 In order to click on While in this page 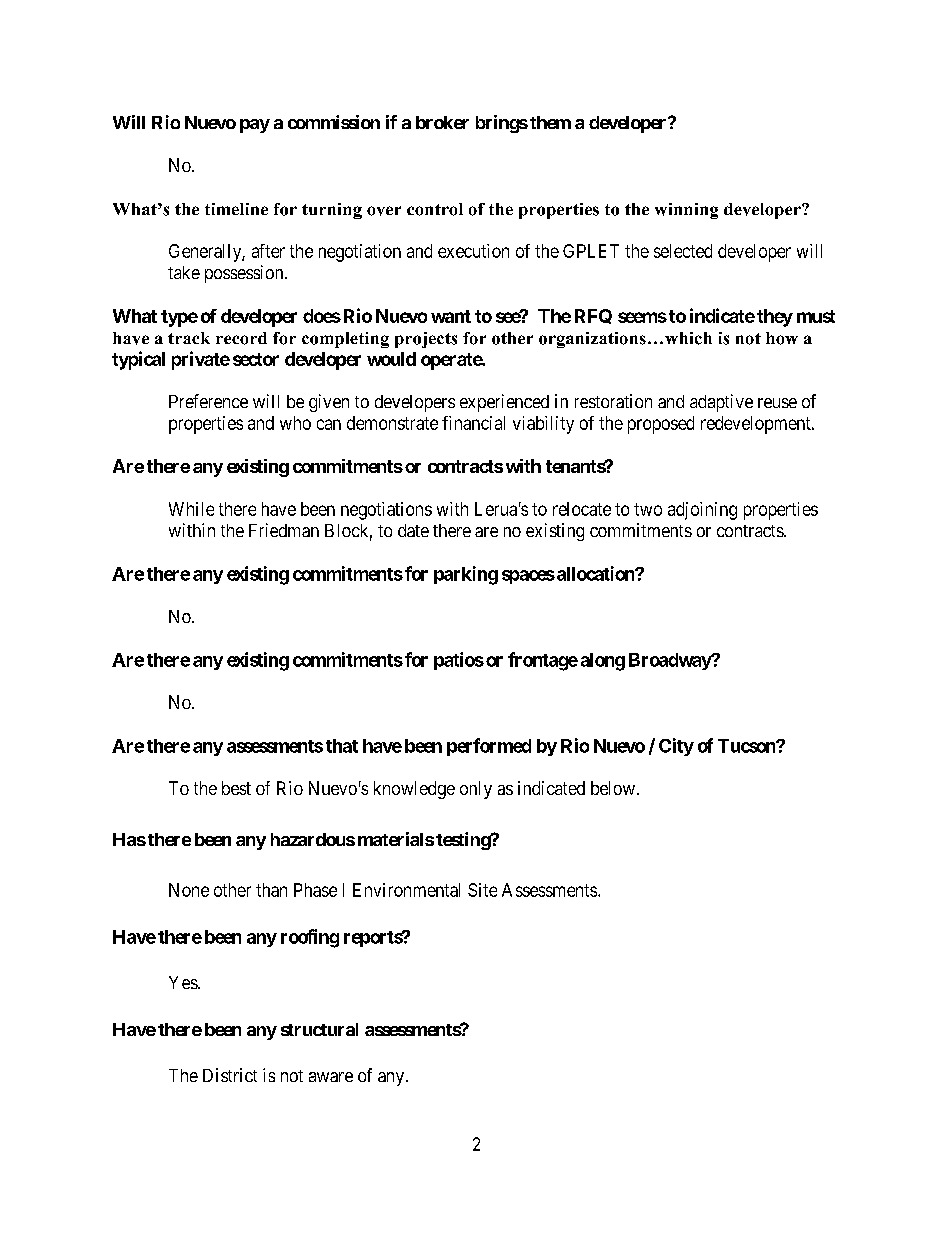, I will do `click(191, 509)`.
